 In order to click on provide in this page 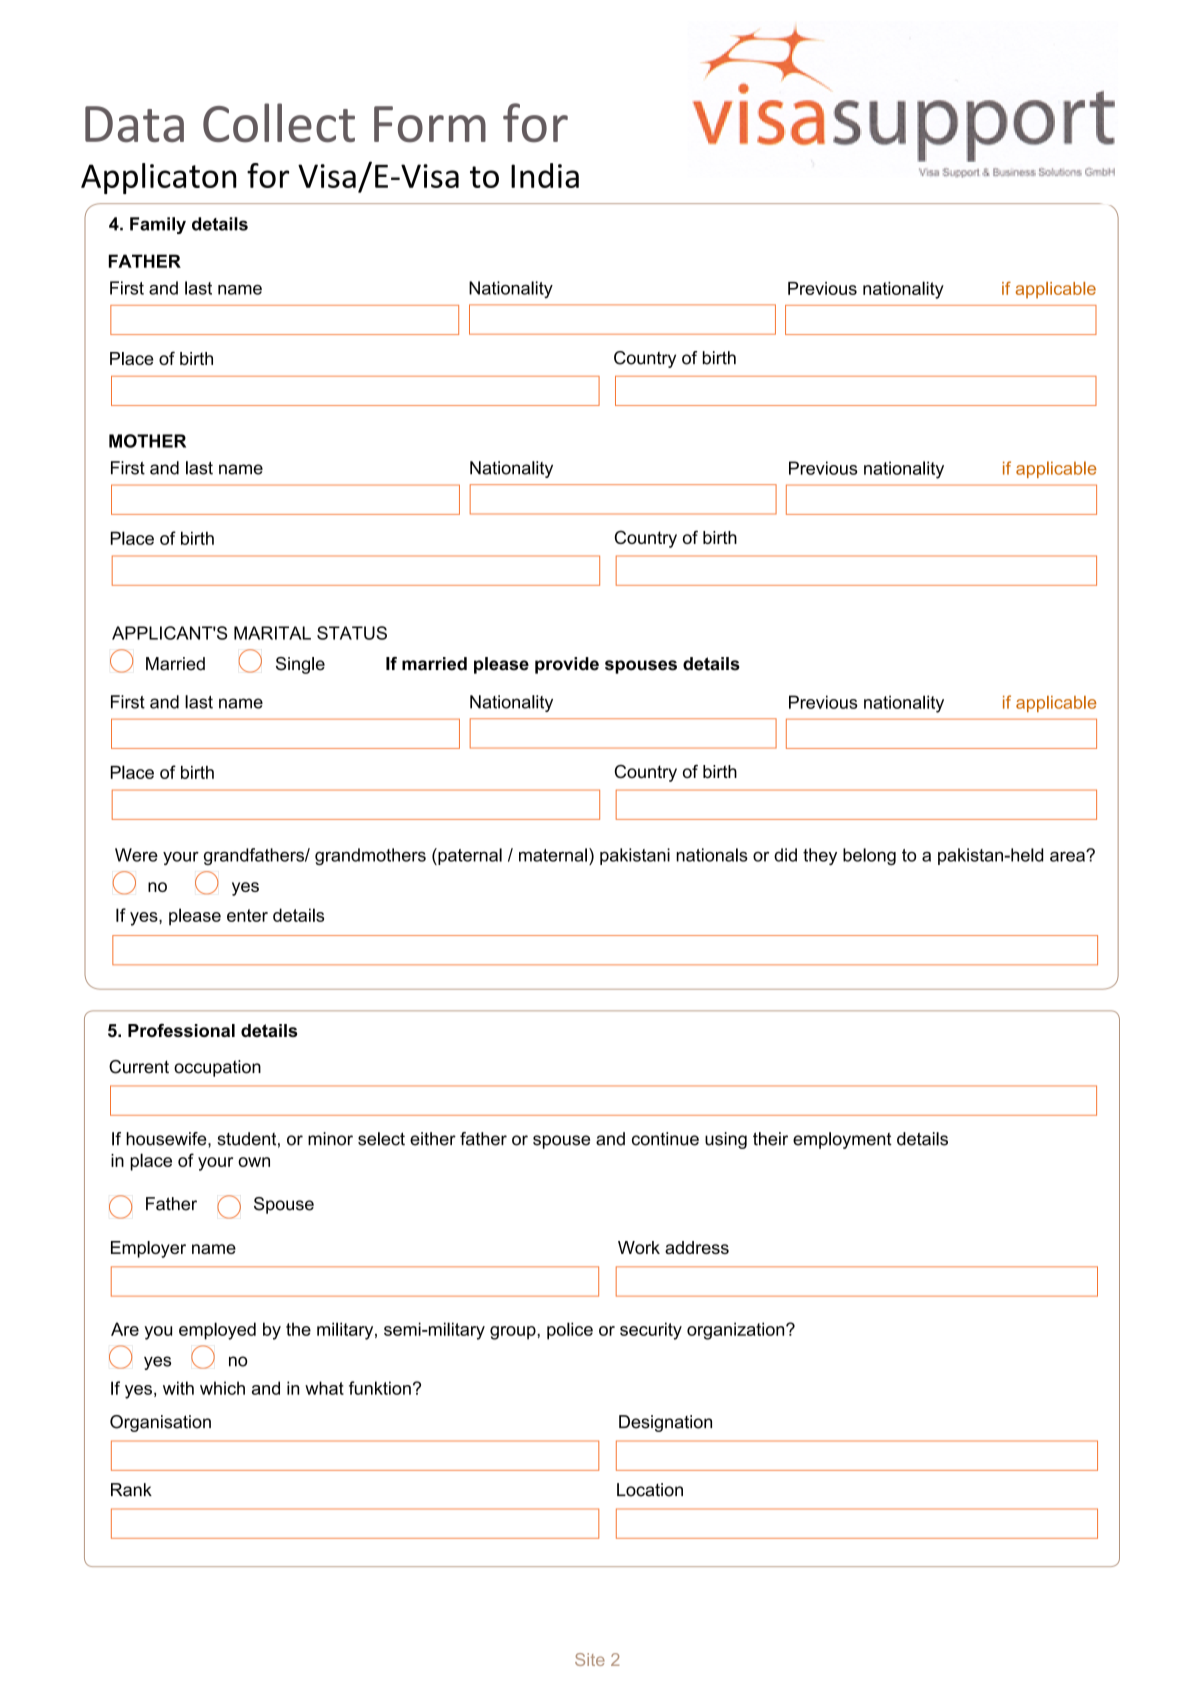, I will do `click(567, 665)`.
